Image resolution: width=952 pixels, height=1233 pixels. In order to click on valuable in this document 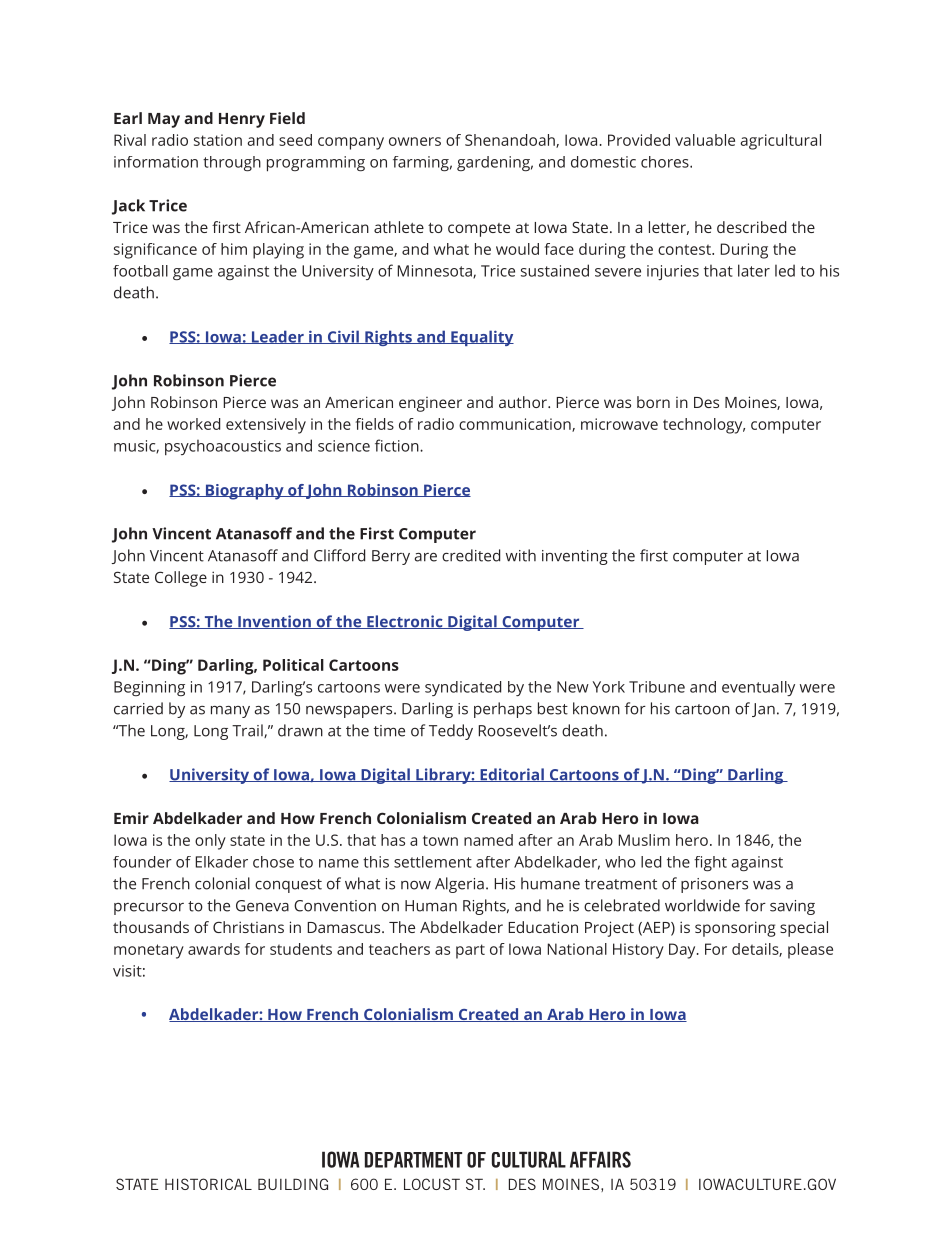, I will do `click(705, 140)`.
